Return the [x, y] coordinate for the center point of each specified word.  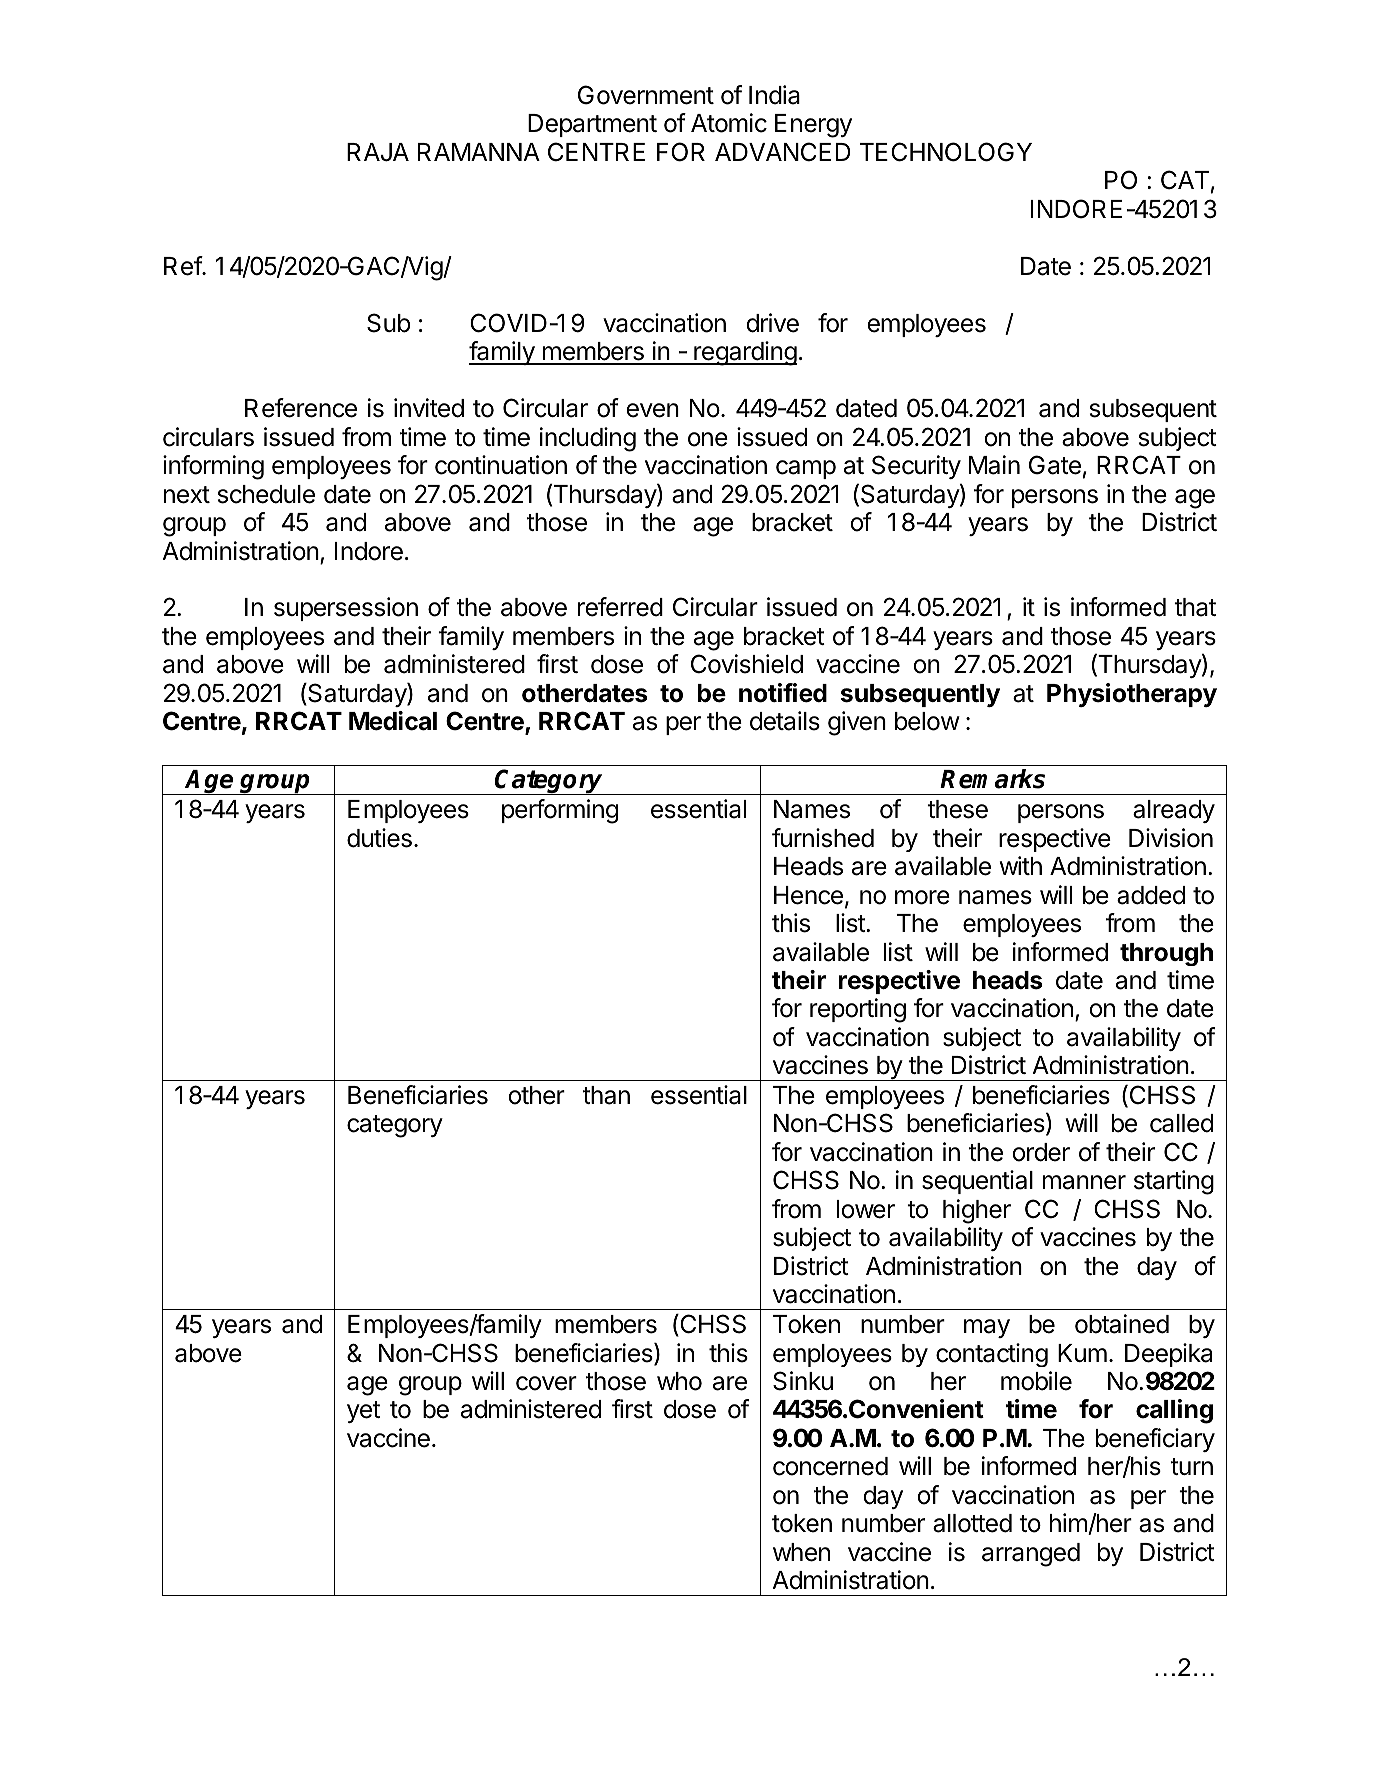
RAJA [378, 152]
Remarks [992, 779]
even [652, 410]
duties [379, 838]
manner [1084, 1182]
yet [363, 1412]
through [1166, 954]
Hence [808, 895]
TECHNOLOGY [946, 152]
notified [783, 693]
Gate [1055, 465]
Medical [393, 721]
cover [546, 1383]
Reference [301, 408]
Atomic [729, 123]
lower [866, 1209]
